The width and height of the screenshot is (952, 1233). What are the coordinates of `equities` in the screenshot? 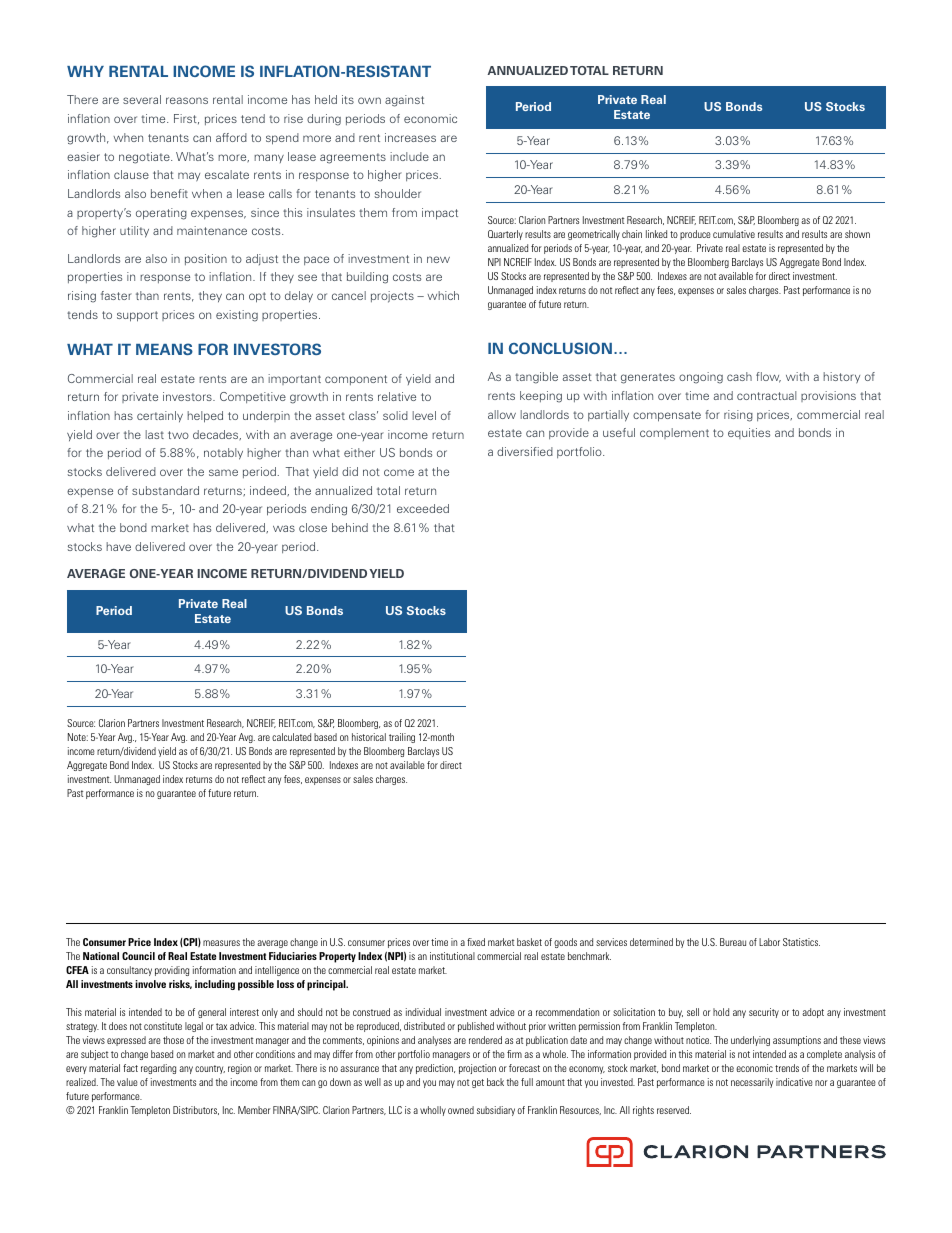 It's located at (749, 433).
